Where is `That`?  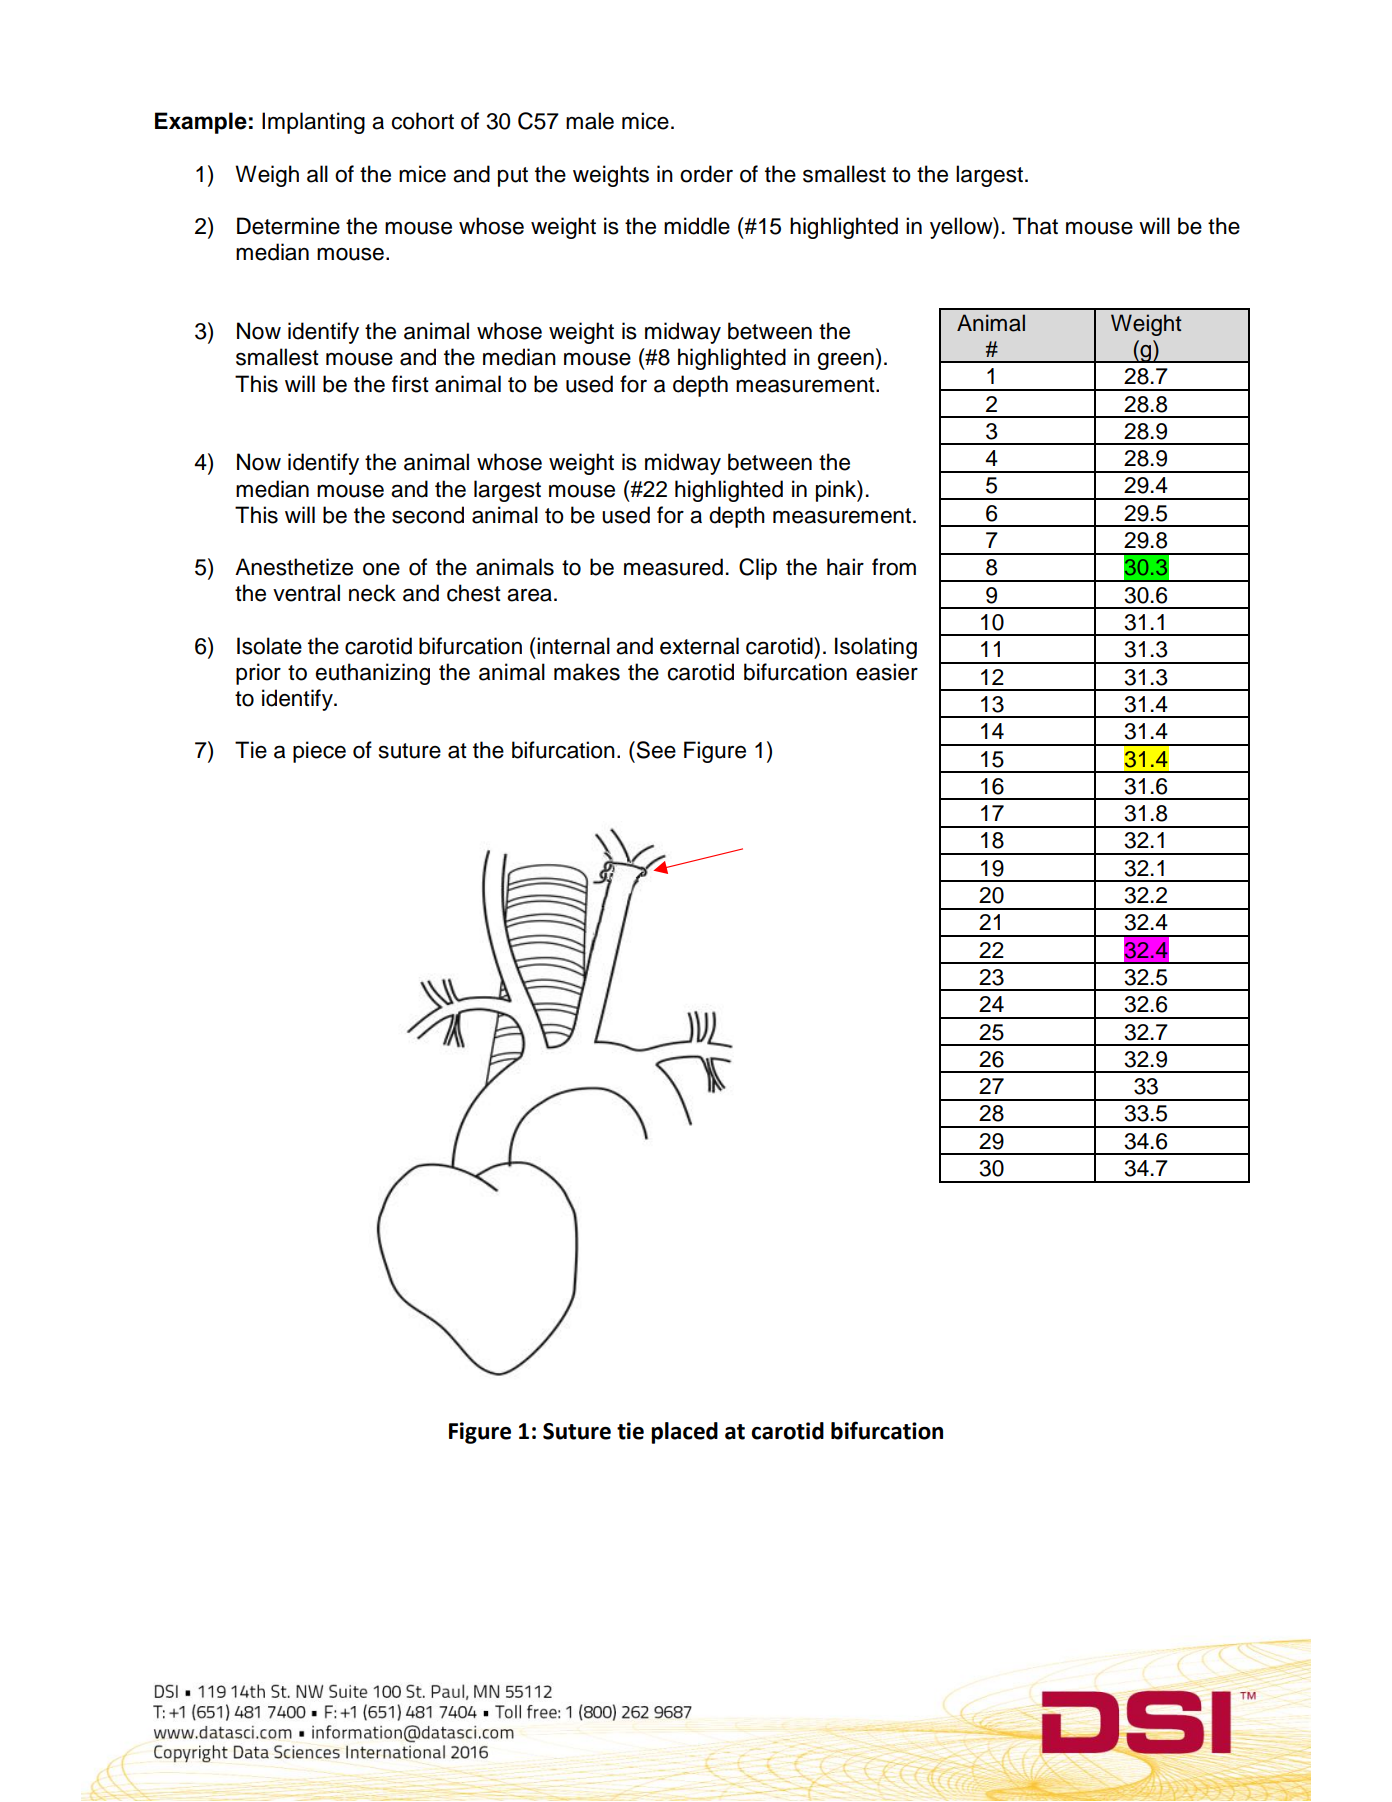
That is located at coordinates (1035, 226).
